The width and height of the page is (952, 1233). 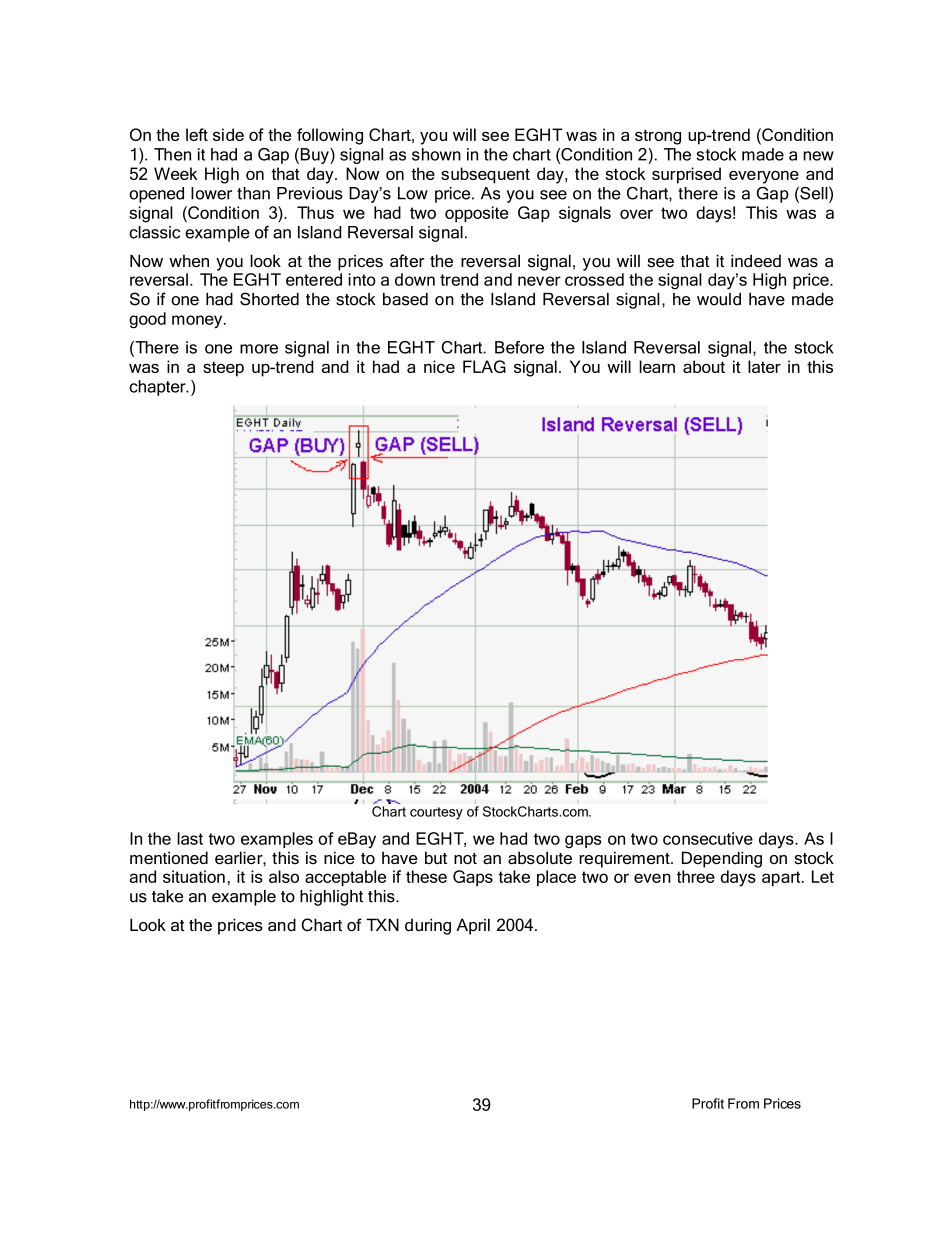 What do you see at coordinates (485, 175) in the page?
I see `subsequent` at bounding box center [485, 175].
